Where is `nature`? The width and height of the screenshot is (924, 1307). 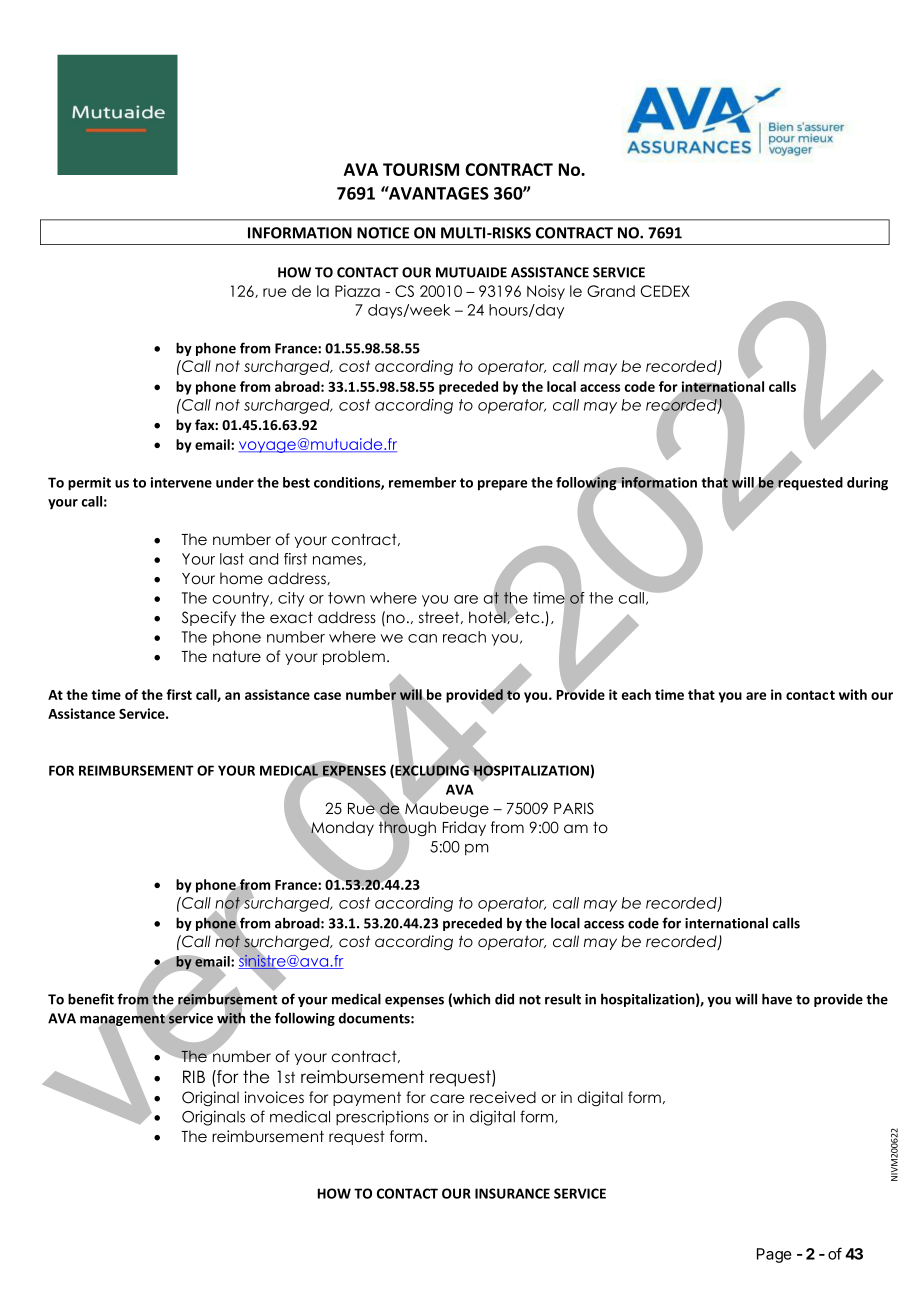 nature is located at coordinates (237, 656).
